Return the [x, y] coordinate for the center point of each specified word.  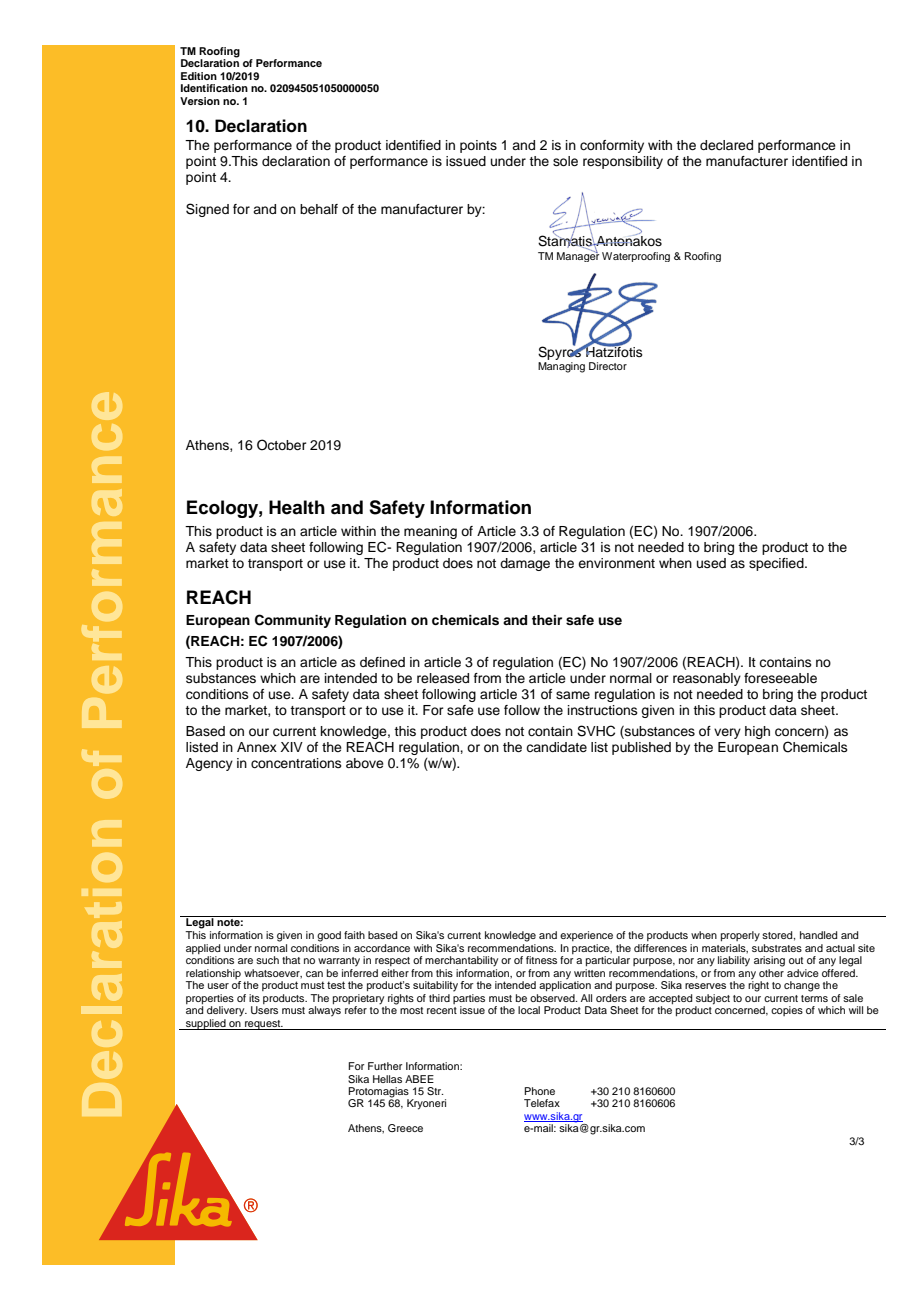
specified [777, 564]
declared [726, 145]
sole [565, 161]
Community [293, 621]
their [547, 620]
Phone [539, 1091]
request [263, 1025]
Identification [214, 88]
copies [787, 1011]
